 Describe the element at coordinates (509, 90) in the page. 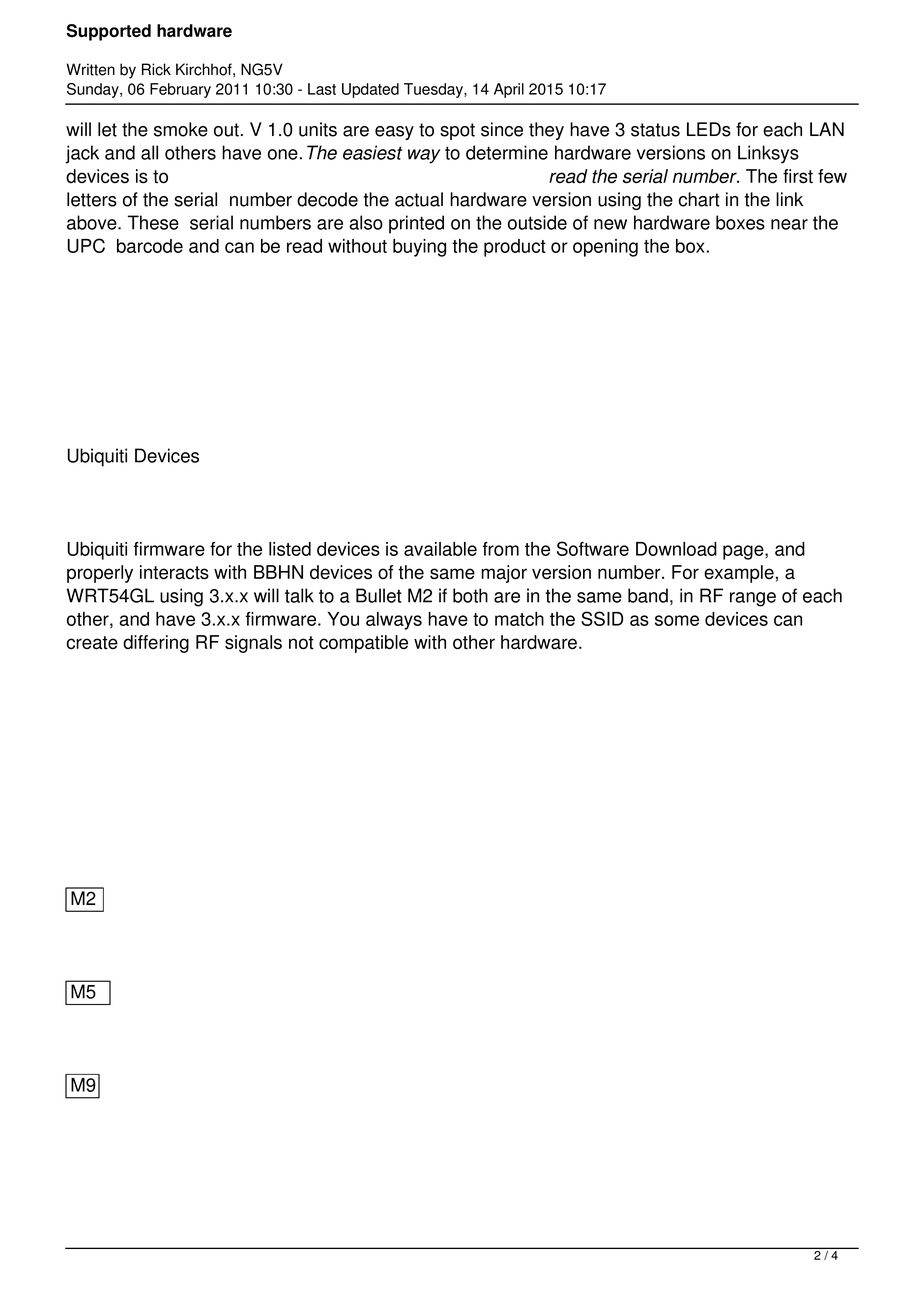

I see `April` at that location.
